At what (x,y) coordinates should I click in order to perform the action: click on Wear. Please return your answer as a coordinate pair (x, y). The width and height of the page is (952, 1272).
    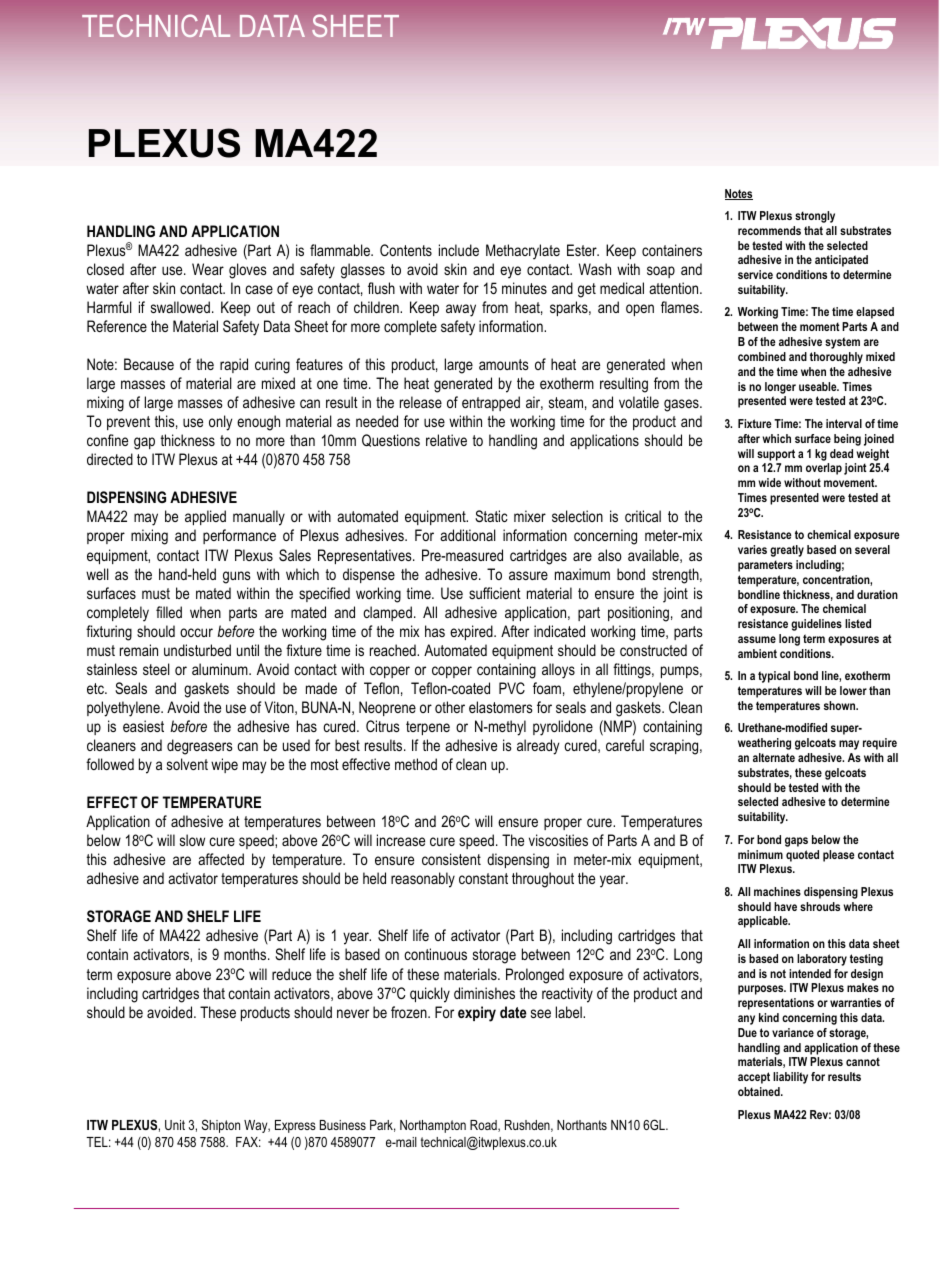
    Looking at the image, I should click on (208, 269).
